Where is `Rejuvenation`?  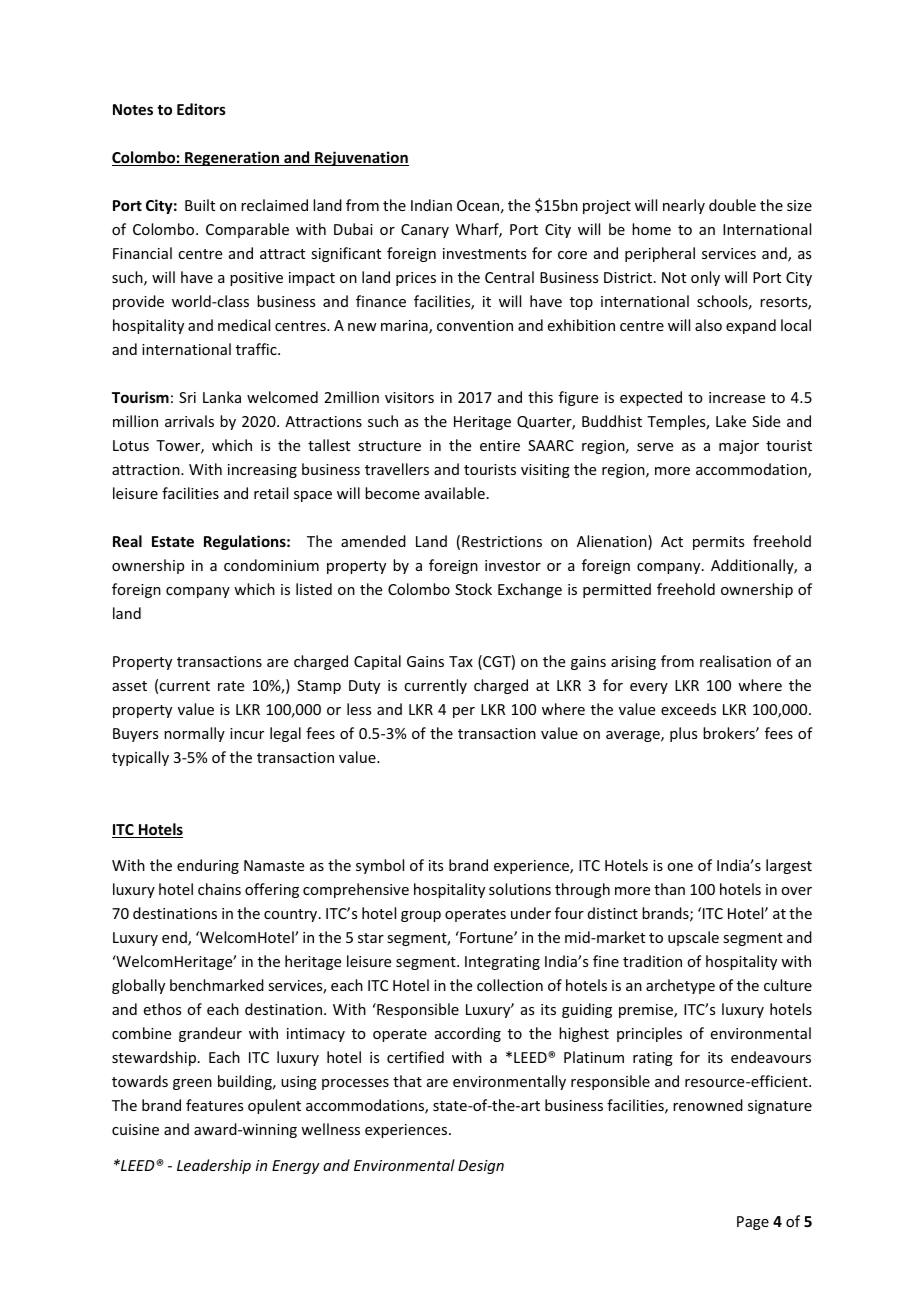 Rejuvenation is located at coordinates (361, 158).
